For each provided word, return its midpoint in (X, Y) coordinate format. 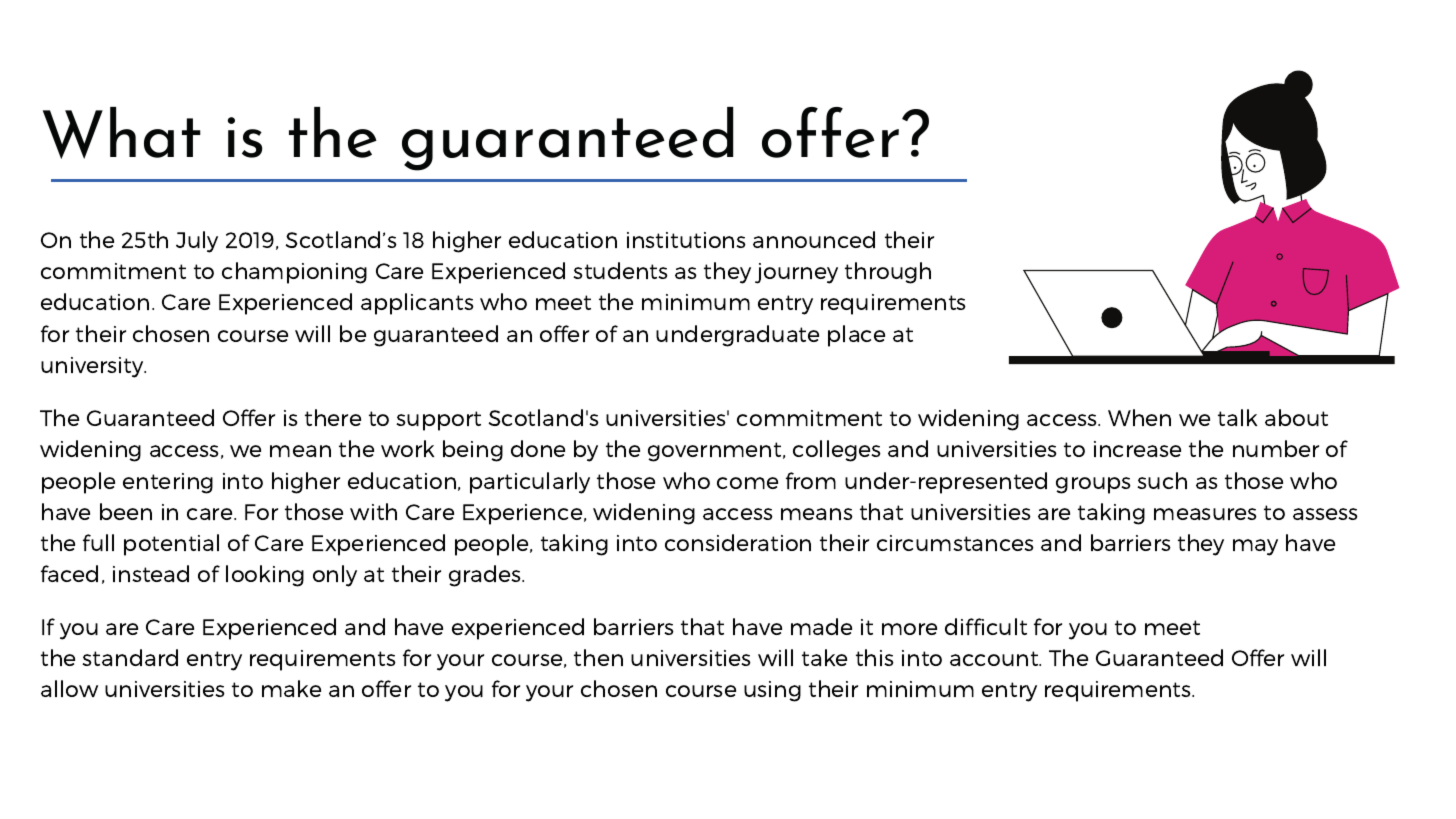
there (333, 417)
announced (814, 239)
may (1255, 547)
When (1139, 417)
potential (171, 545)
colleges (837, 451)
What (122, 133)
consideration (738, 542)
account (995, 658)
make (291, 688)
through (888, 273)
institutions (686, 240)
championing (294, 273)
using (772, 691)
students (620, 270)
